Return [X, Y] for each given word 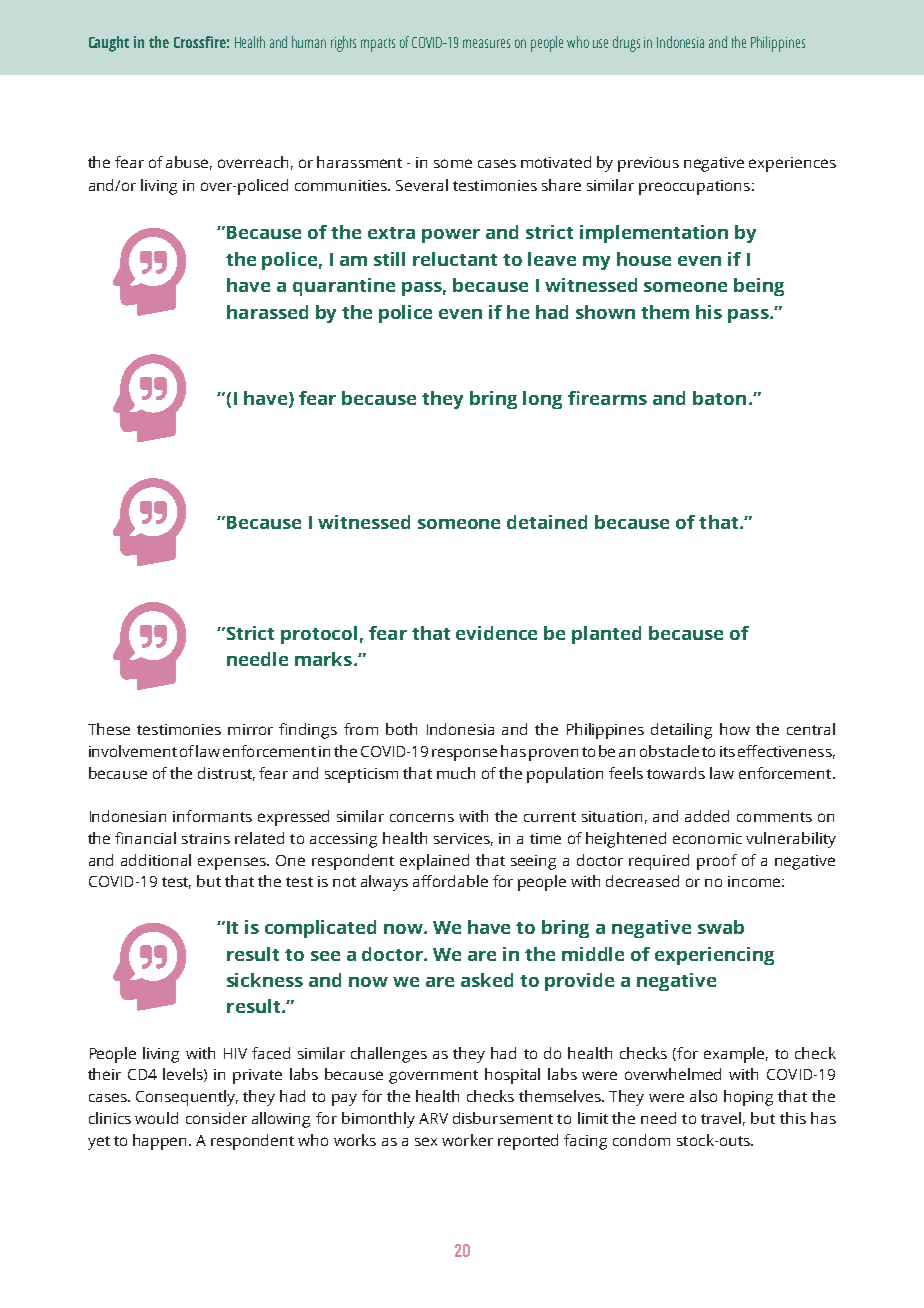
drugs [626, 44]
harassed [267, 312]
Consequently [187, 1098]
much [456, 773]
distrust [226, 774]
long [542, 400]
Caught [109, 44]
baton [719, 398]
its [727, 751]
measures [486, 43]
